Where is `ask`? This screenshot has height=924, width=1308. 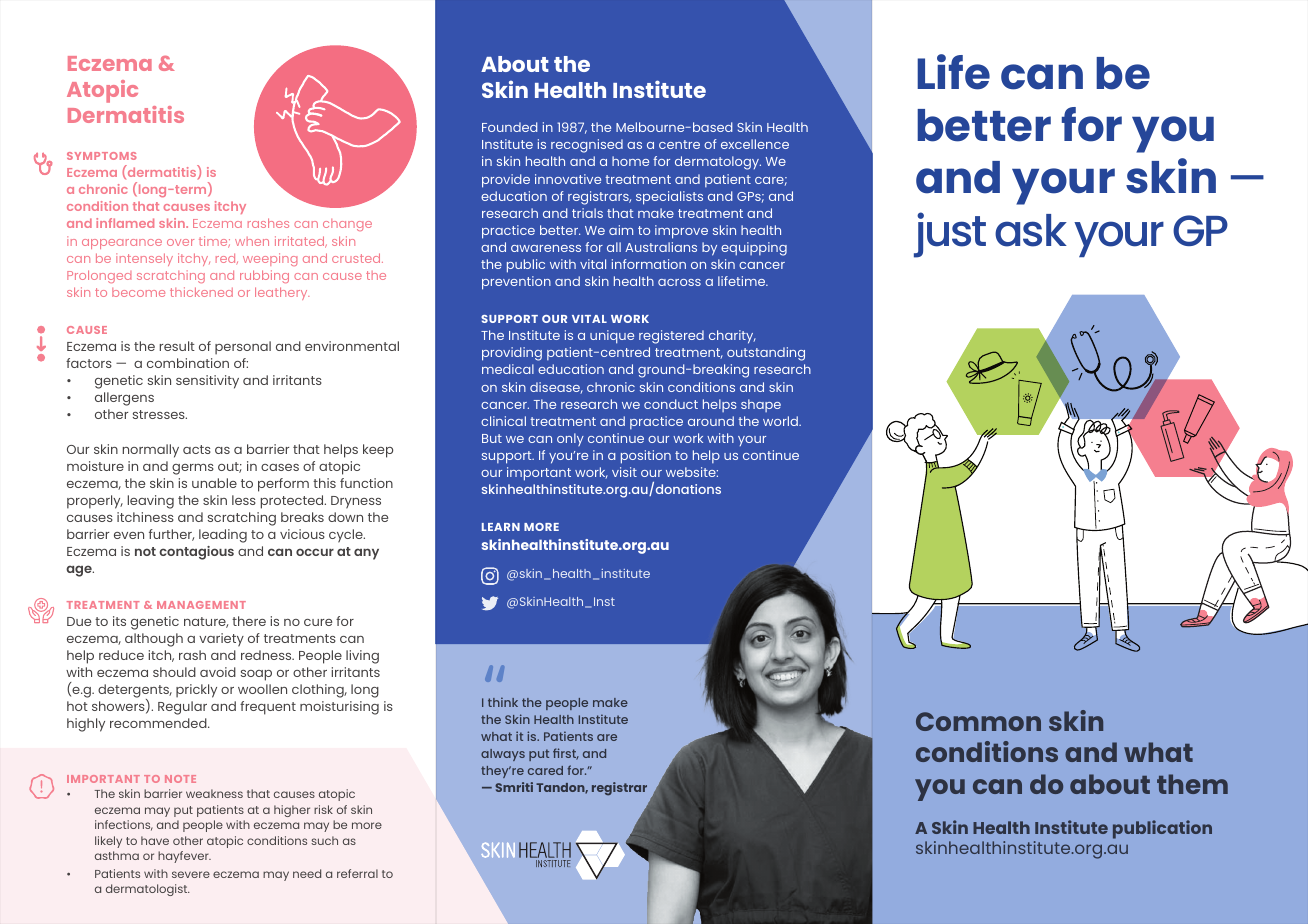 ask is located at coordinates (1031, 230).
